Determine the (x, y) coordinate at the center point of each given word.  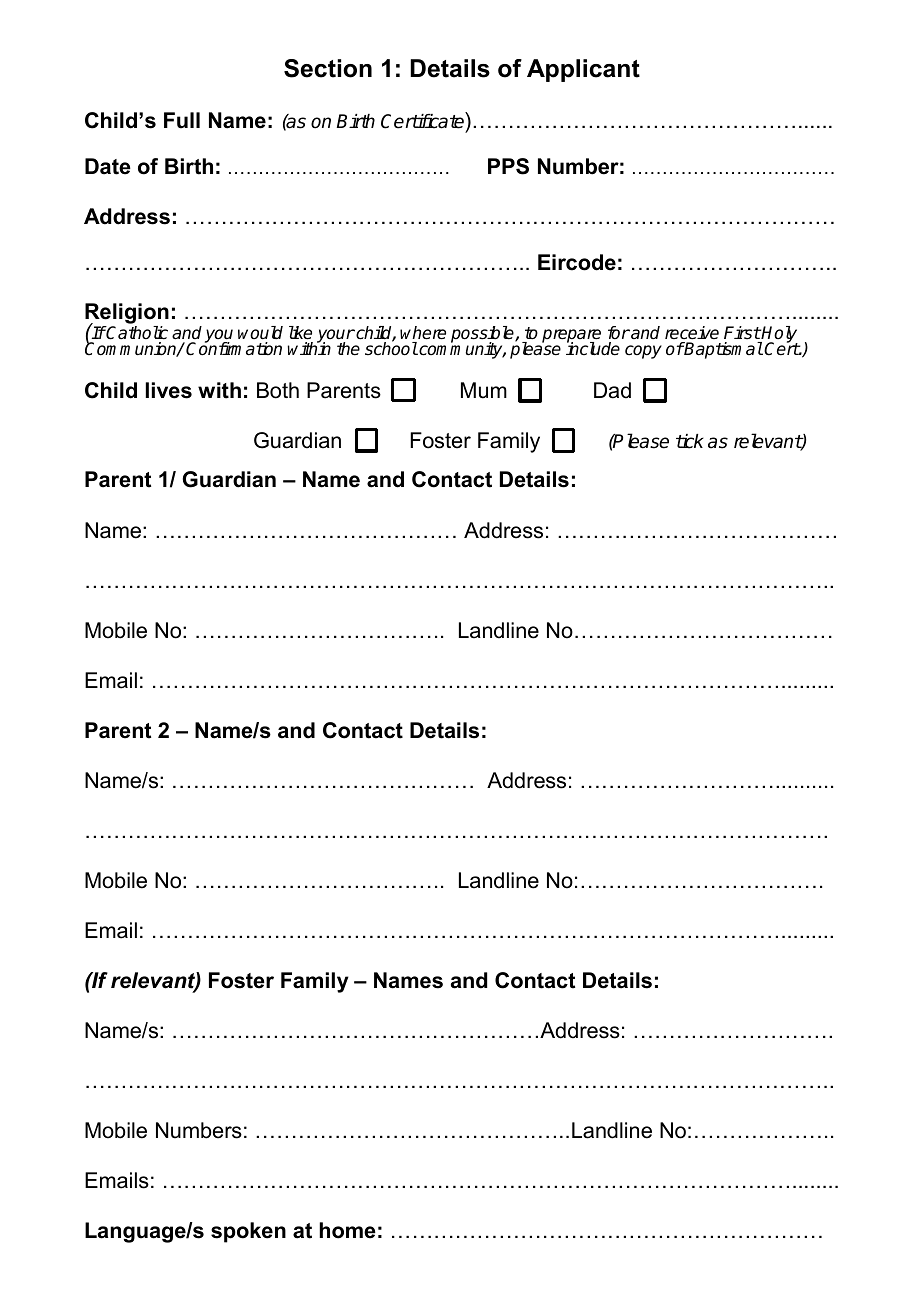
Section (328, 68)
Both (278, 390)
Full (182, 120)
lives (169, 390)
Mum (484, 390)
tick (690, 441)
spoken (248, 1232)
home (347, 1230)
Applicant (583, 70)
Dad (612, 390)
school (391, 348)
